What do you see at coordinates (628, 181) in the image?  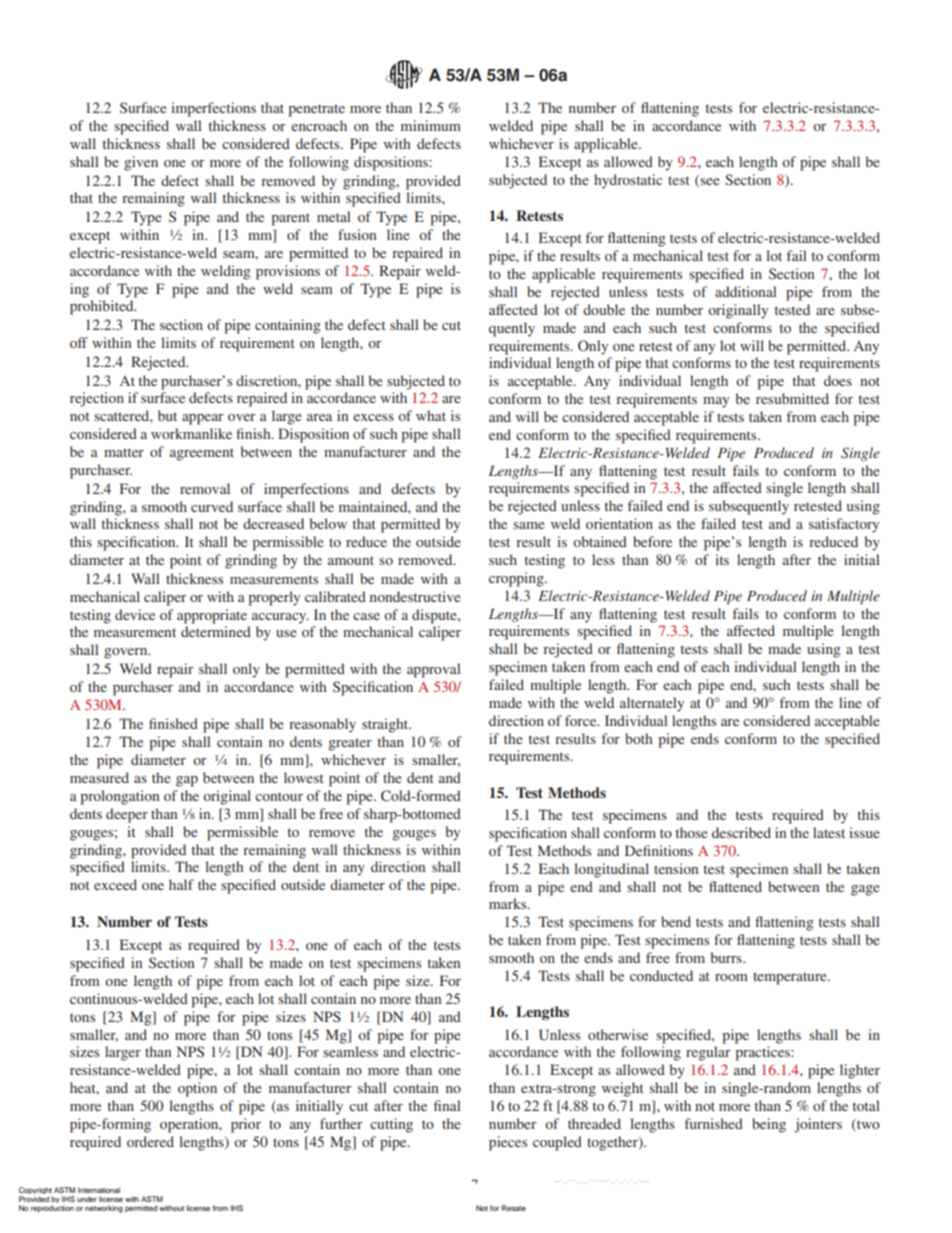 I see `hydrostatic` at bounding box center [628, 181].
